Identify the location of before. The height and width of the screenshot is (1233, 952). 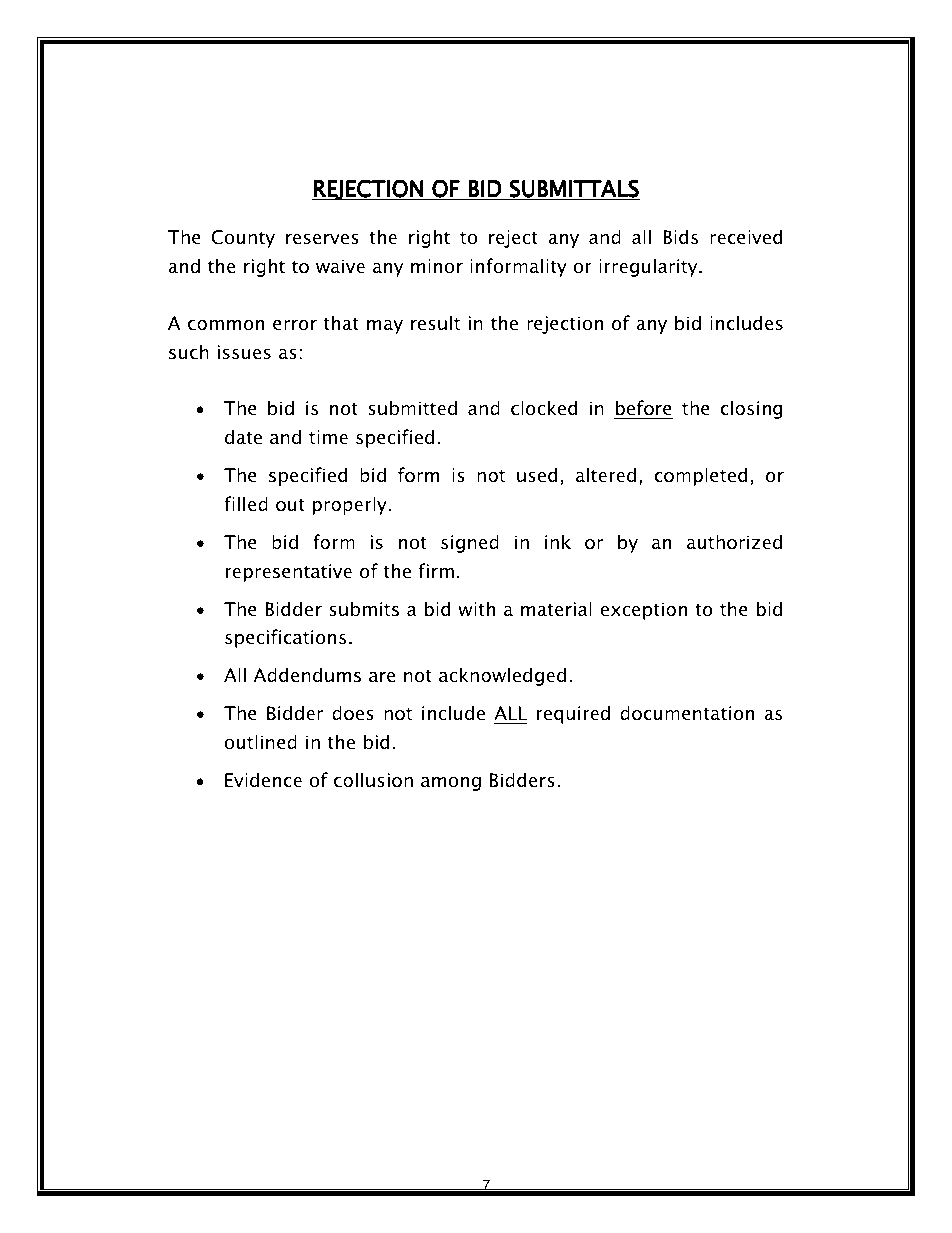
(643, 409).
